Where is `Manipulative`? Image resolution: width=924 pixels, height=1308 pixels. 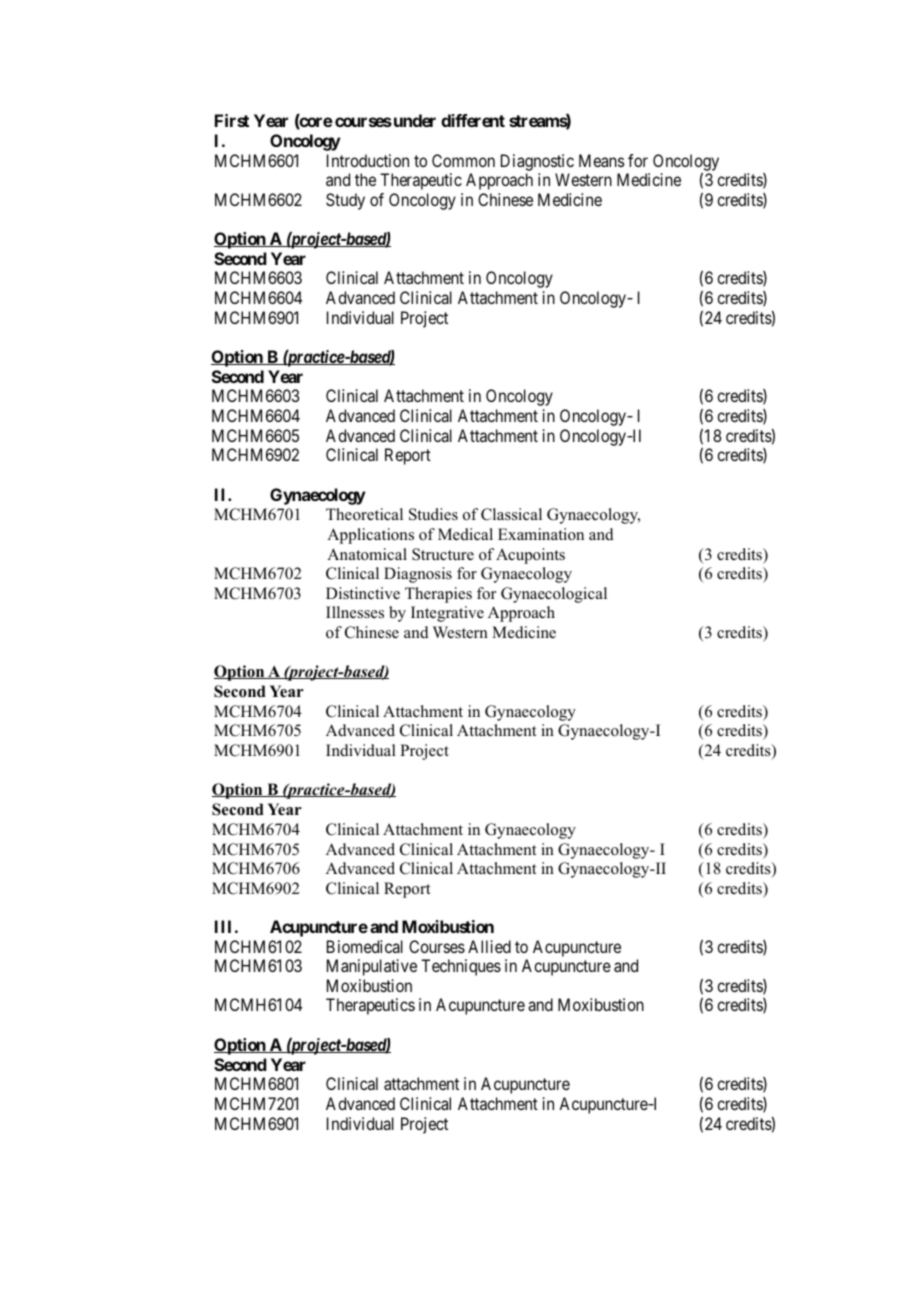
Manipulative is located at coordinates (372, 967).
